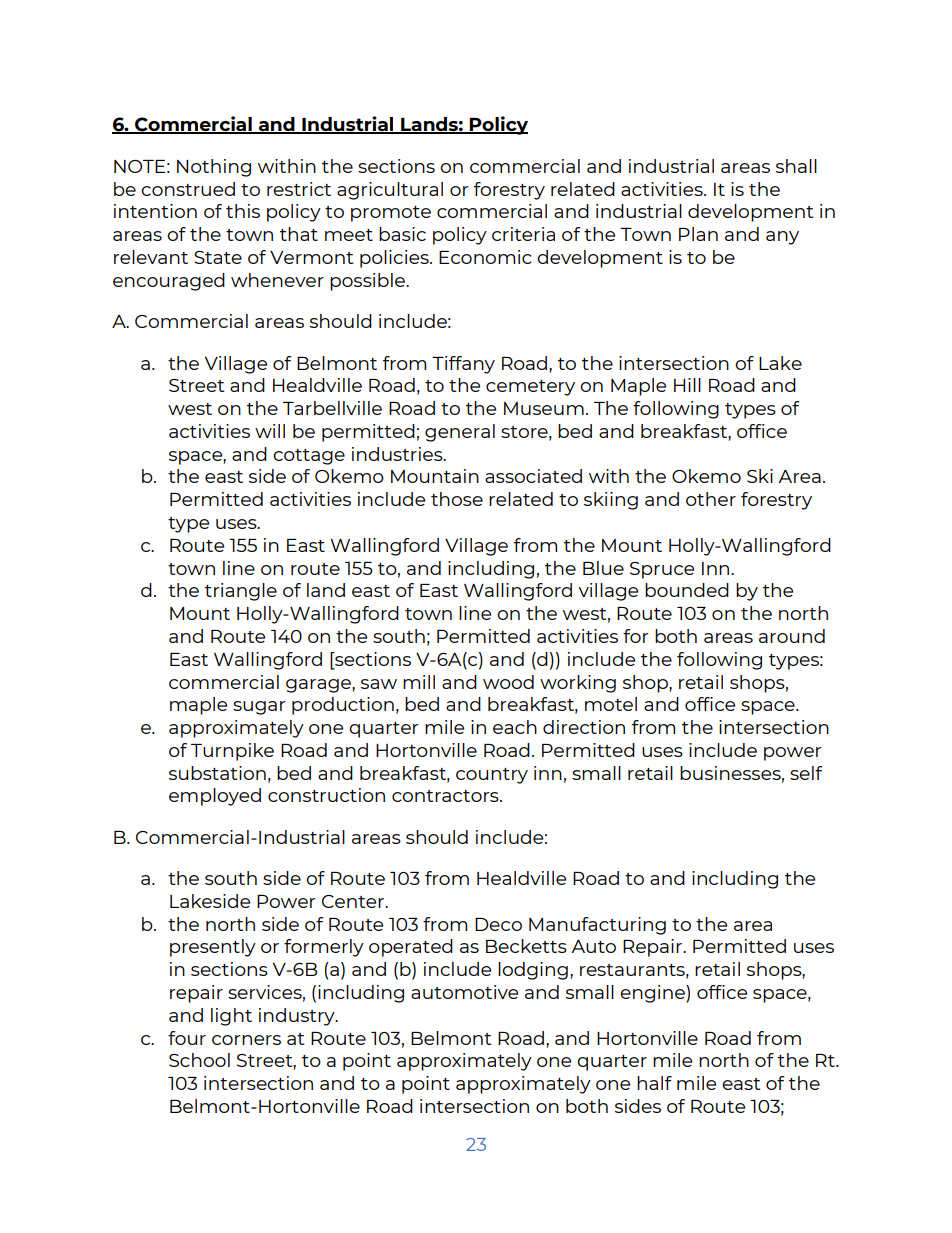  What do you see at coordinates (515, 727) in the document?
I see `each` at bounding box center [515, 727].
